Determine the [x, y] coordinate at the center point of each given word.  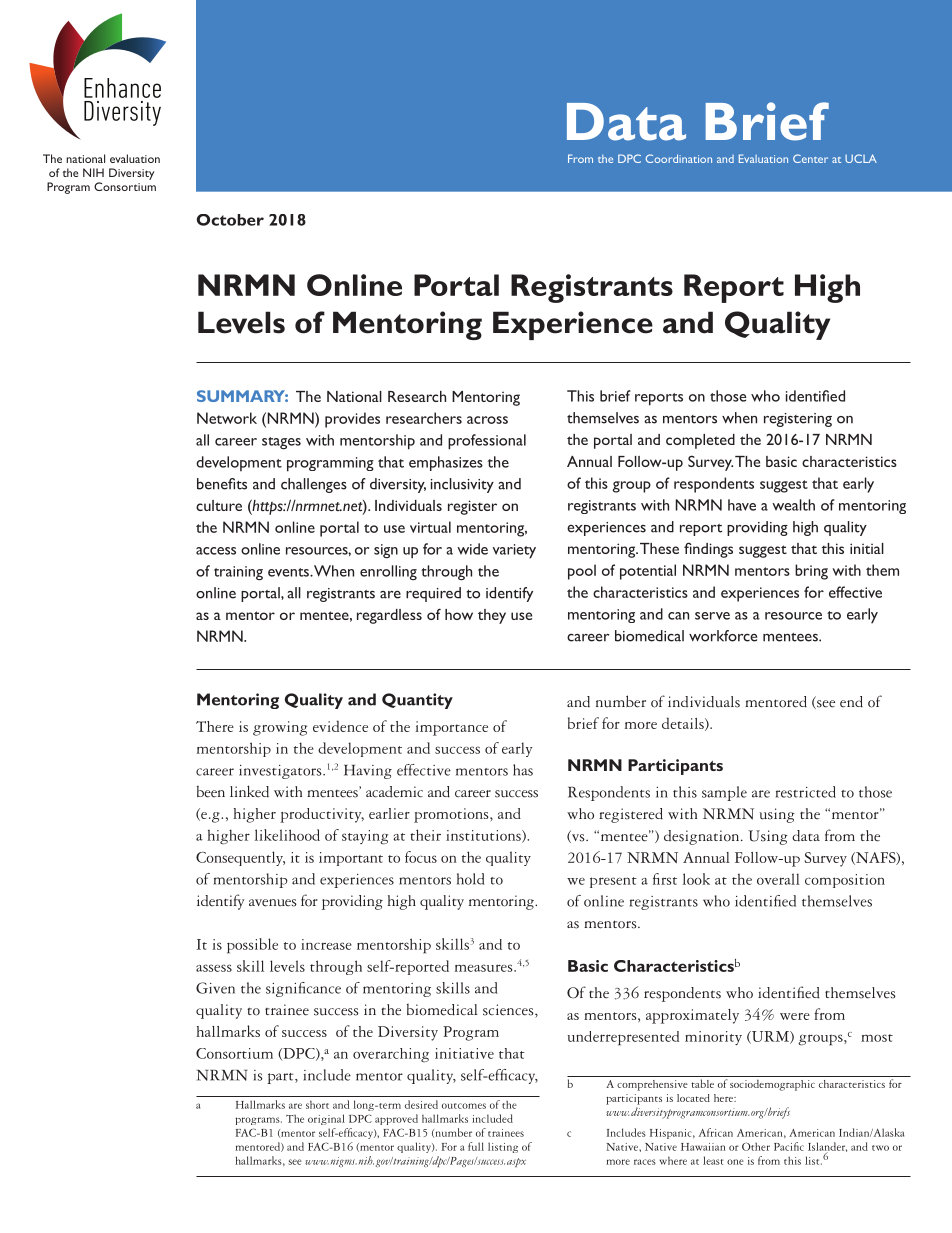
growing [280, 728]
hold [470, 879]
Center [810, 158]
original [326, 1119]
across [487, 420]
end [851, 702]
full [476, 1146]
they [492, 616]
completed [700, 441]
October [230, 220]
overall [778, 879]
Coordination [679, 158]
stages [281, 443]
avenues [273, 903]
